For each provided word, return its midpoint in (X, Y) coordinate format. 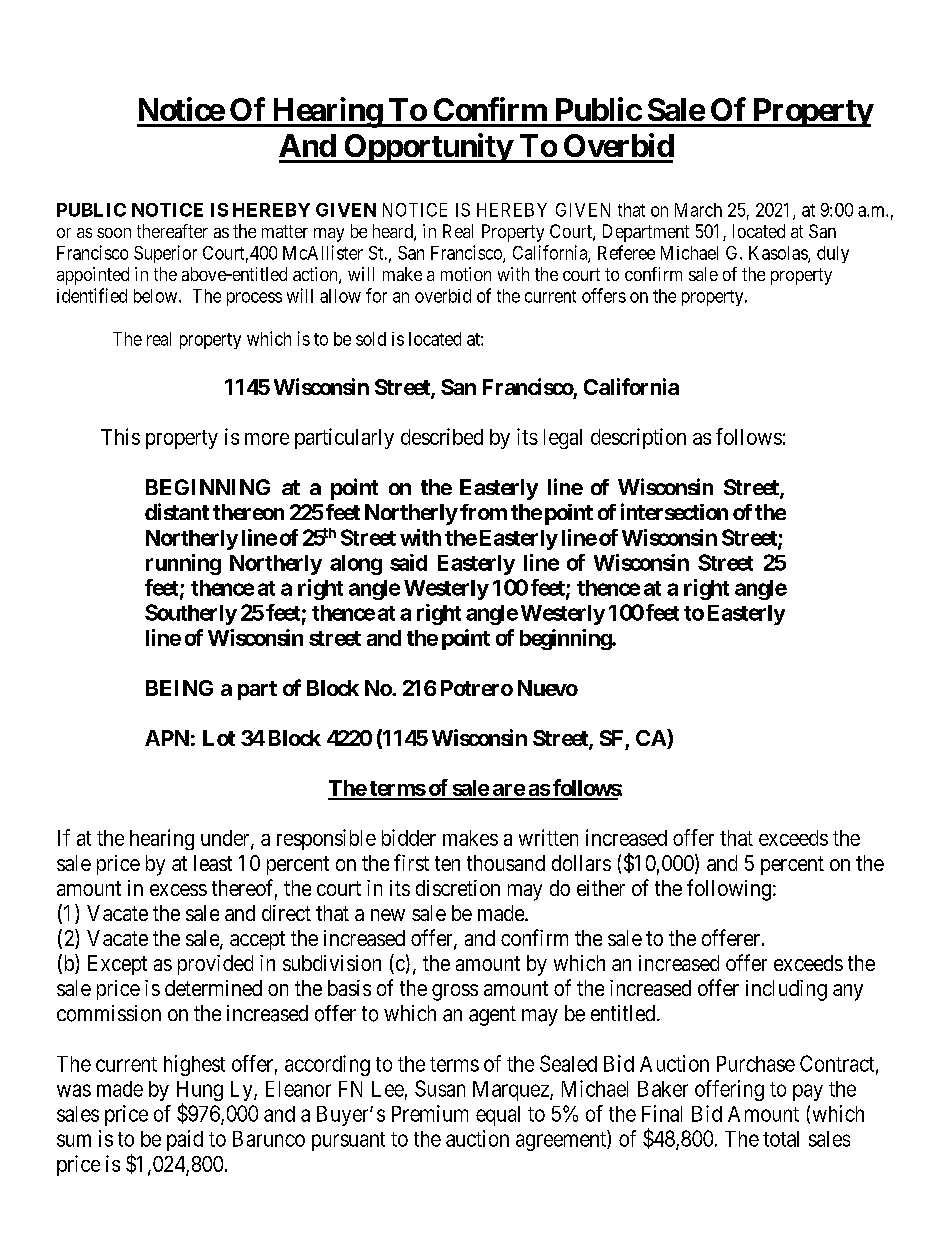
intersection (674, 511)
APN (167, 738)
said (408, 562)
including (786, 990)
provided (215, 965)
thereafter (172, 231)
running (183, 564)
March (698, 210)
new (388, 915)
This (120, 436)
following (729, 890)
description (638, 438)
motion (466, 274)
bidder (409, 837)
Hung (200, 1092)
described (442, 436)
